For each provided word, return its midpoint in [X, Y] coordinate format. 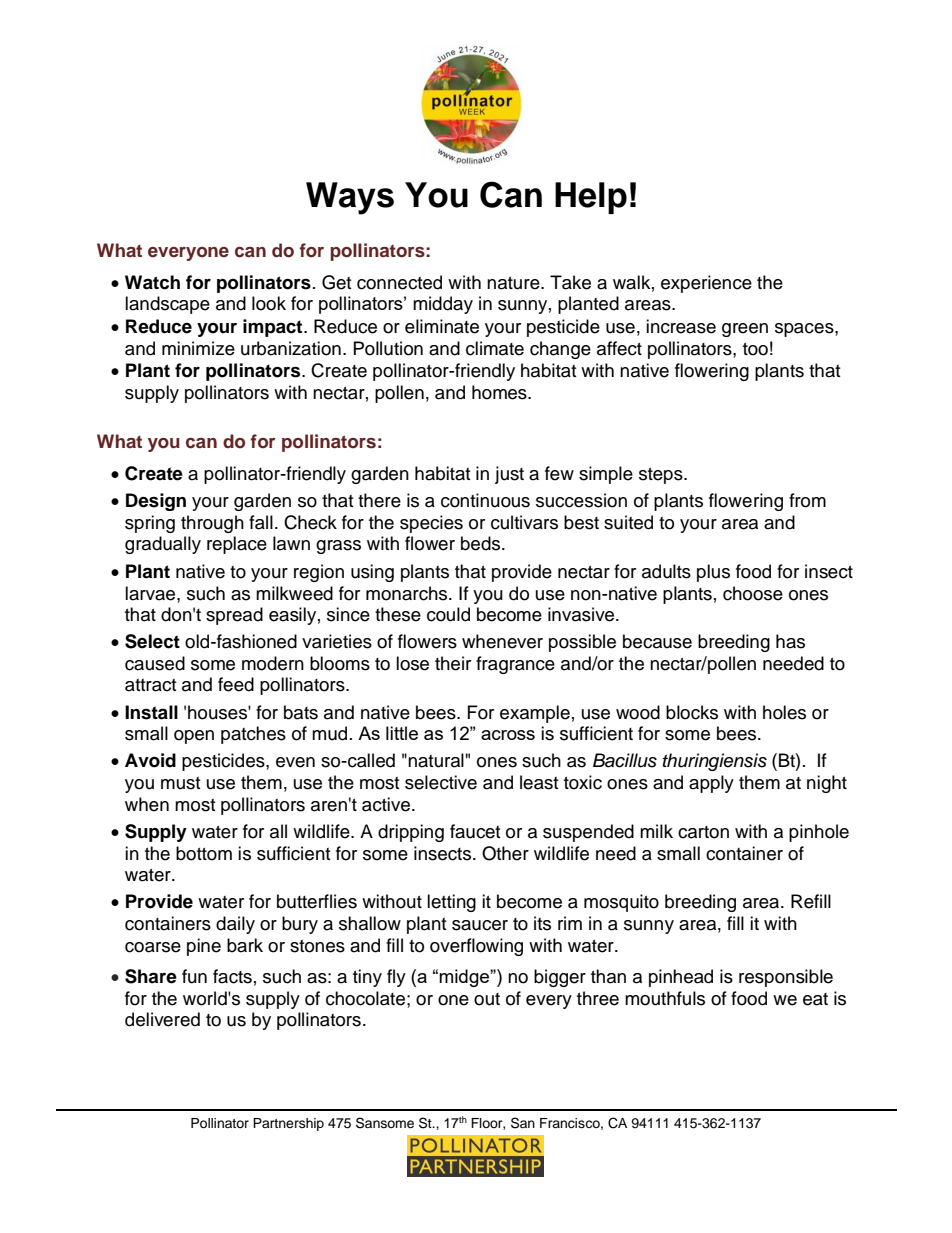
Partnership [288, 1124]
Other [505, 853]
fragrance [515, 665]
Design [156, 502]
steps [662, 476]
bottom [204, 853]
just [509, 475]
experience [706, 284]
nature [514, 283]
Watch [152, 282]
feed [236, 684]
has [790, 641]
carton [703, 832]
